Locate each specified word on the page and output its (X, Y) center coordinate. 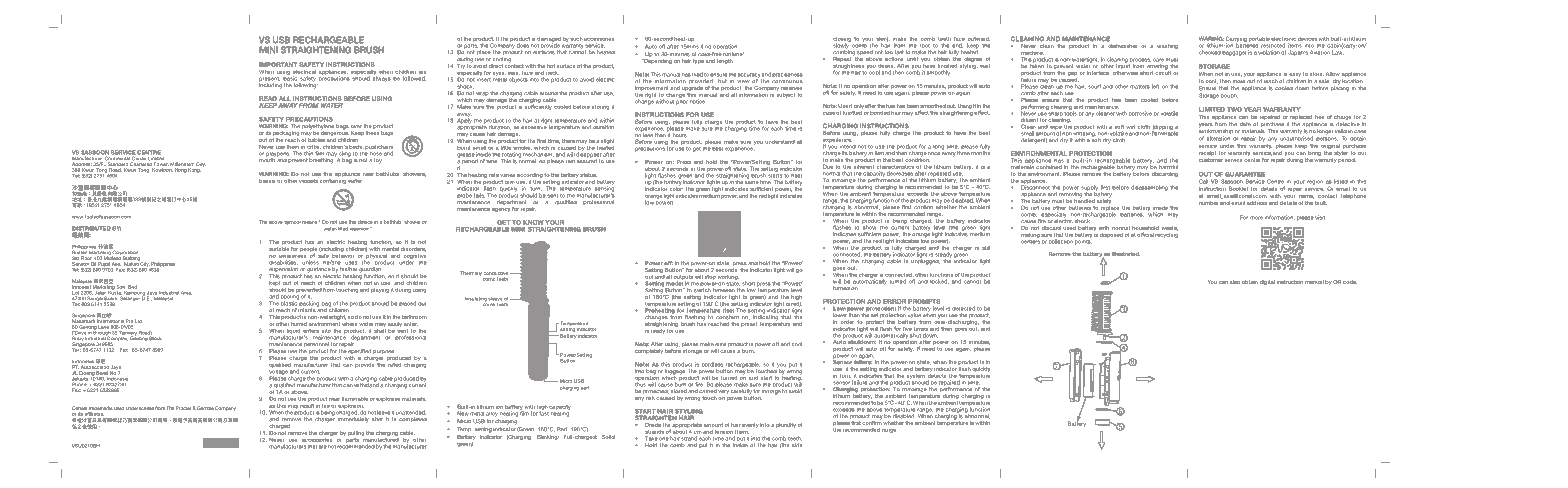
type (698, 61)
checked (1210, 52)
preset (749, 324)
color (676, 189)
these (373, 133)
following (306, 85)
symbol (292, 222)
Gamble (204, 408)
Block (155, 337)
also (1235, 282)
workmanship (1216, 132)
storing (600, 107)
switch (702, 290)
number (1209, 203)
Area (186, 293)
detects (937, 376)
